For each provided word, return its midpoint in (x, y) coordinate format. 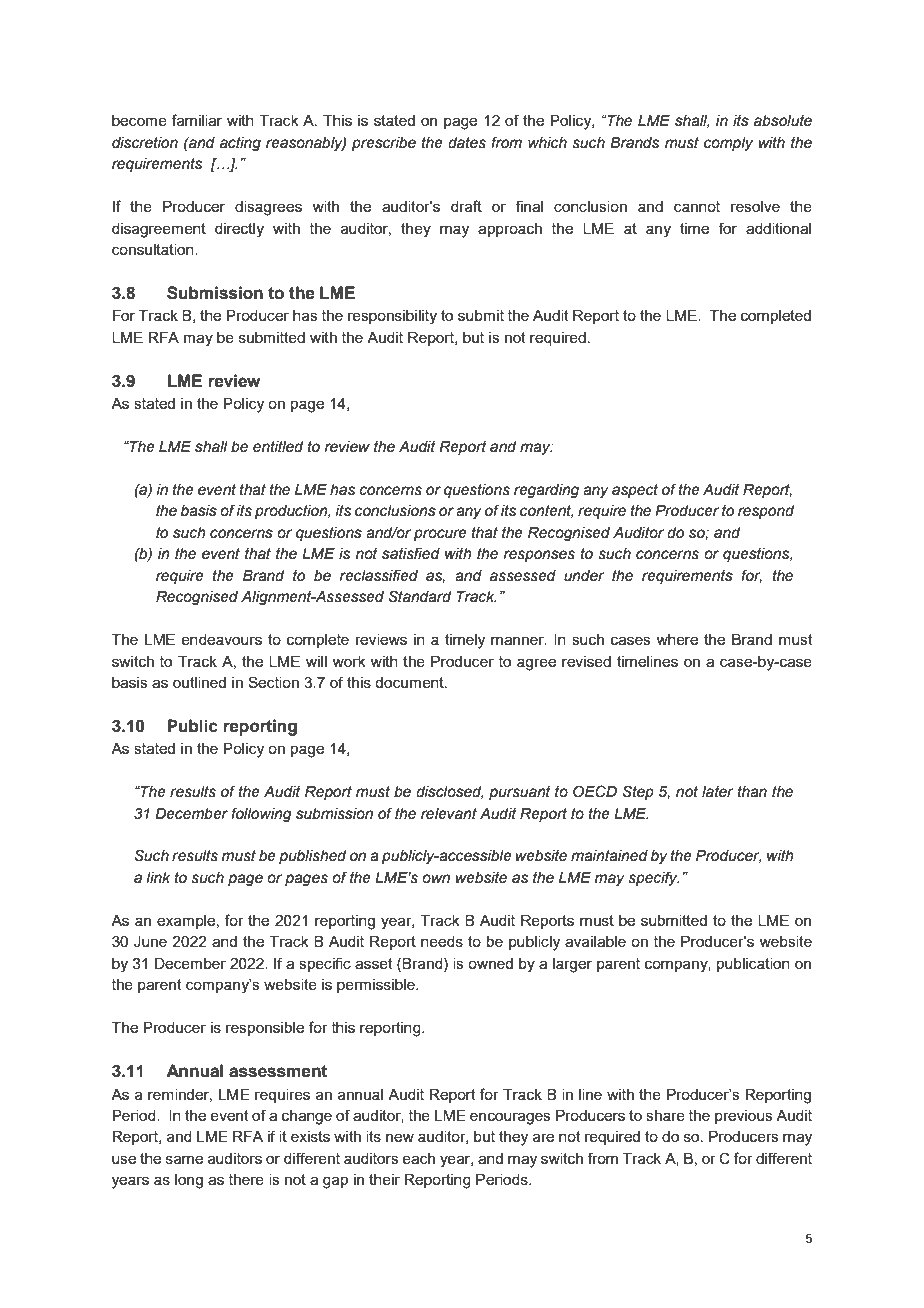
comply (728, 144)
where (677, 639)
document (410, 682)
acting (240, 144)
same (184, 1159)
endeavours (221, 639)
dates (467, 143)
